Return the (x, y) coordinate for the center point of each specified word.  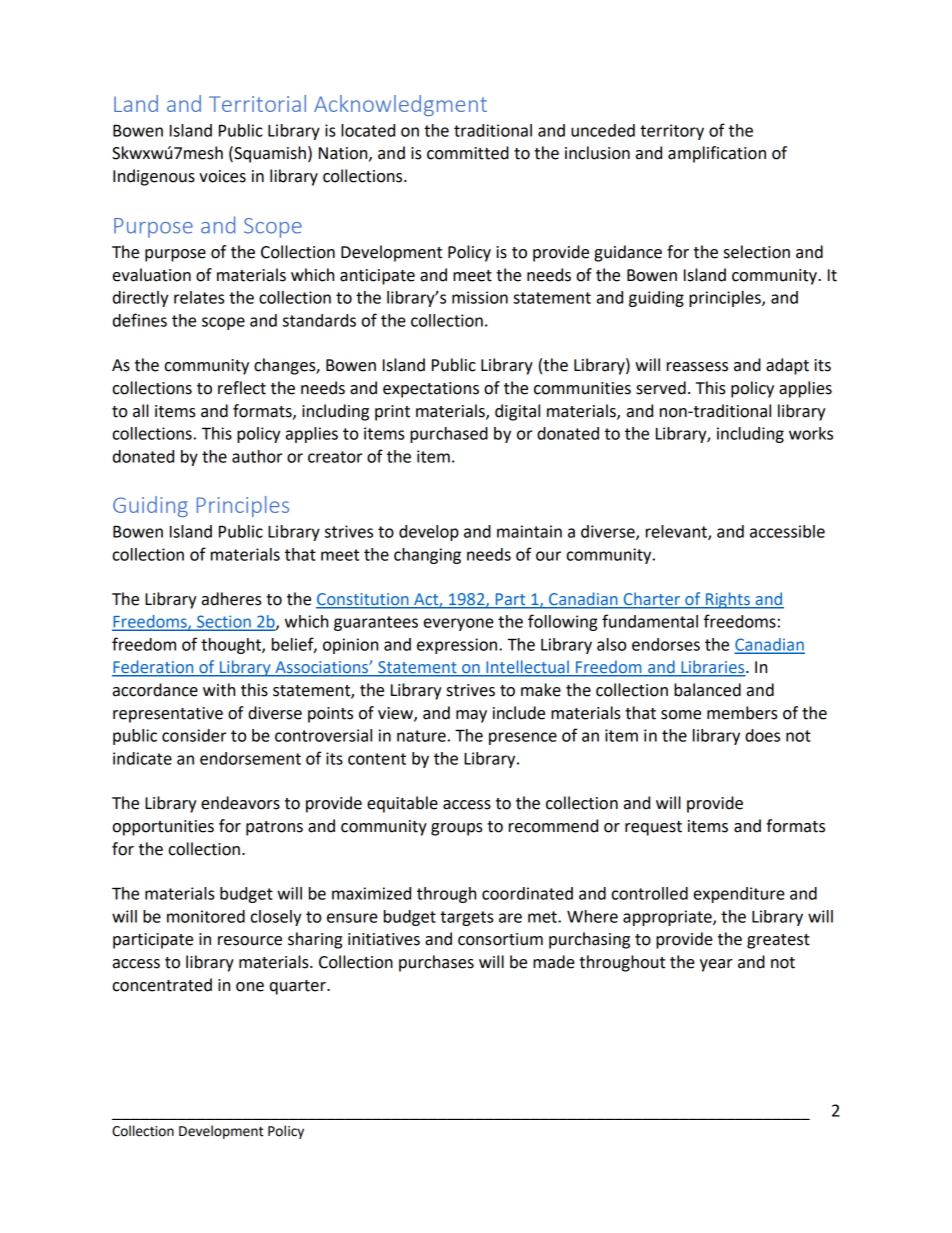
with (219, 690)
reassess (697, 367)
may (471, 716)
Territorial (257, 103)
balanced (707, 690)
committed (468, 153)
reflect (242, 388)
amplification (717, 154)
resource (250, 941)
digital (517, 412)
